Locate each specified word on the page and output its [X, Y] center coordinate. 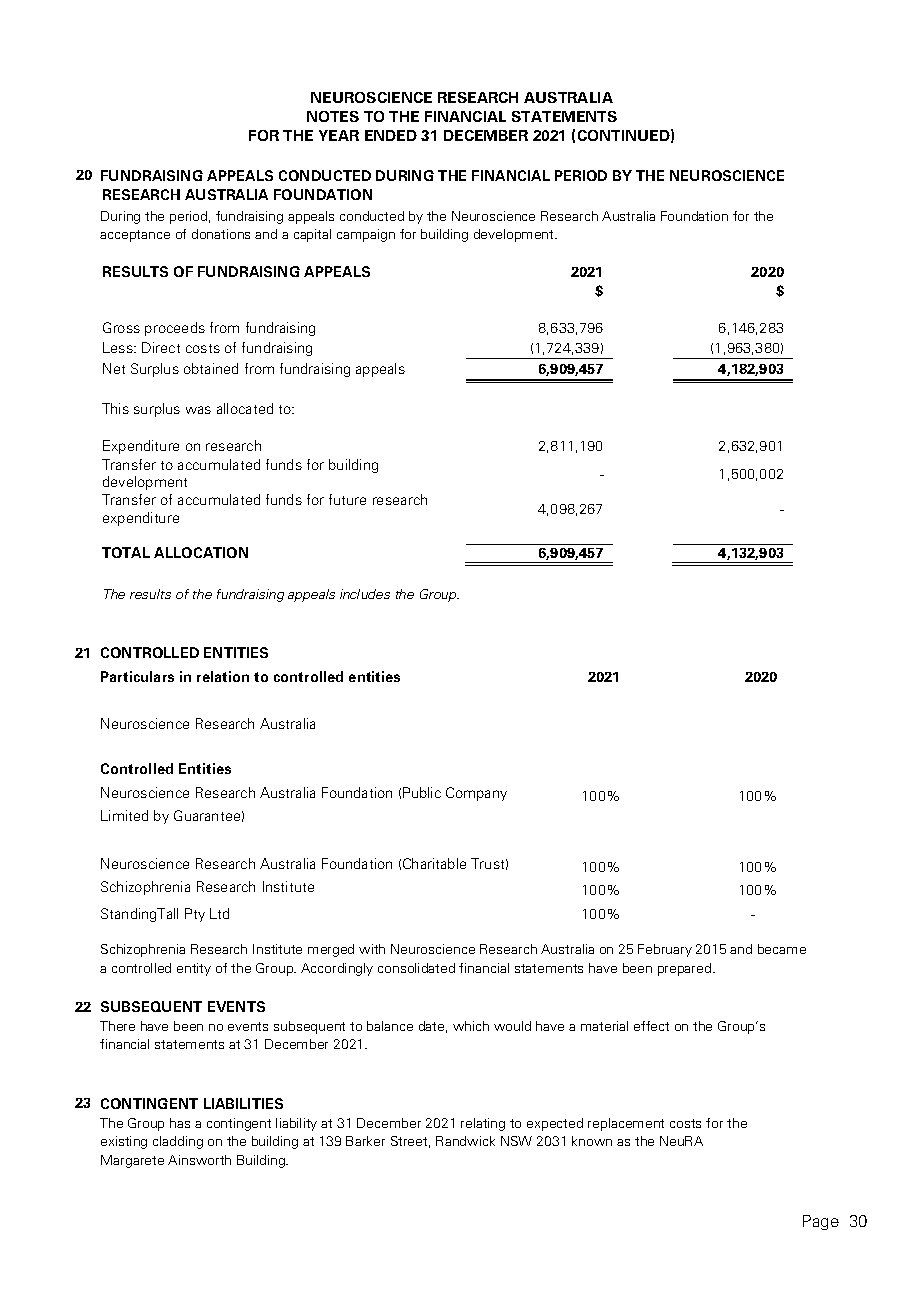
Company [476, 794]
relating [483, 1124]
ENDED [391, 135]
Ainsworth [199, 1160]
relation [223, 676]
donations [221, 234]
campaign [366, 235]
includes [365, 594]
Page [821, 1222]
